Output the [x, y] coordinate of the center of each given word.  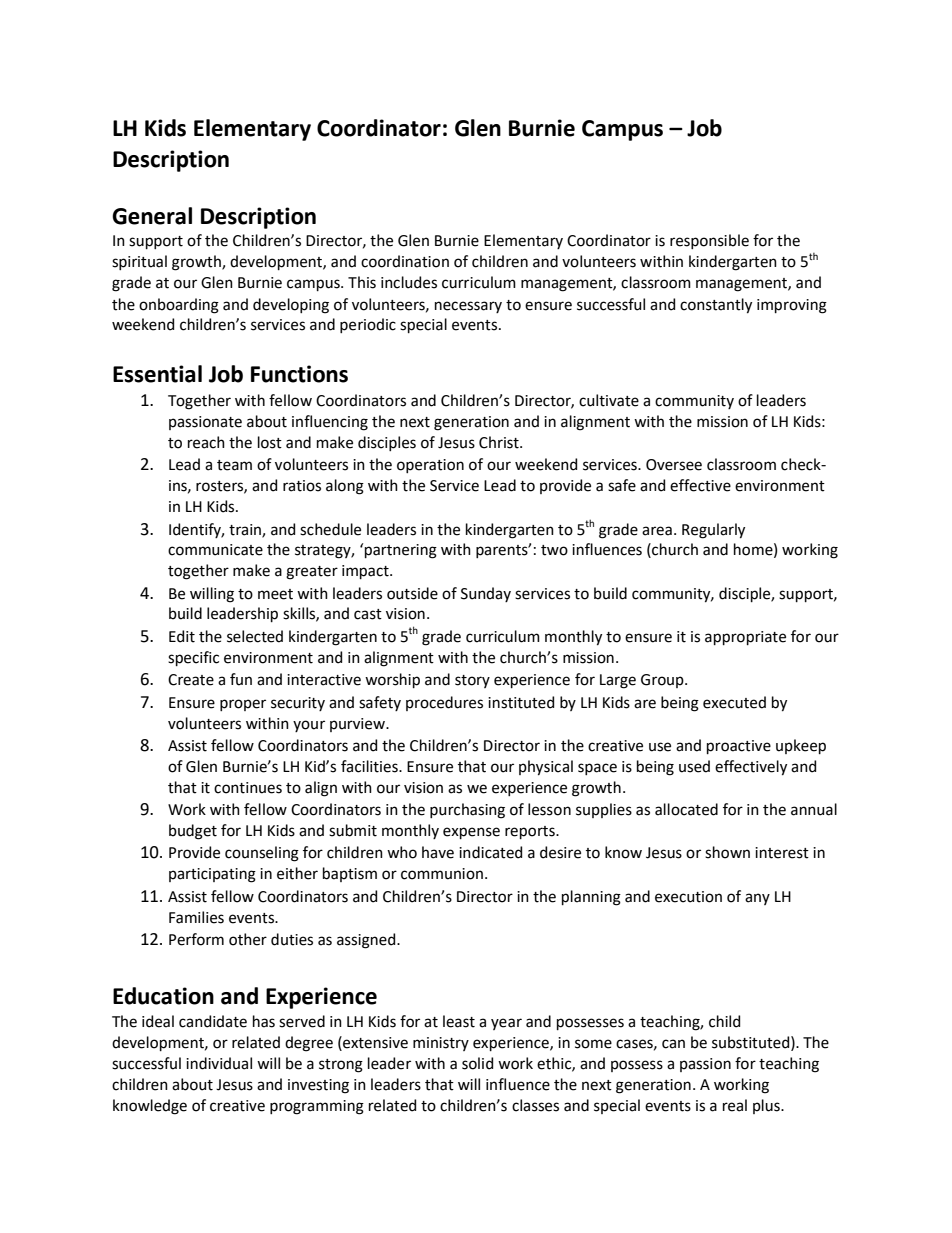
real [735, 1105]
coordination [405, 261]
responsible [709, 241]
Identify [196, 530]
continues [248, 788]
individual [219, 1063]
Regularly [713, 531]
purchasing [467, 811]
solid [477, 1063]
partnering [401, 551]
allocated [686, 809]
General [152, 216]
